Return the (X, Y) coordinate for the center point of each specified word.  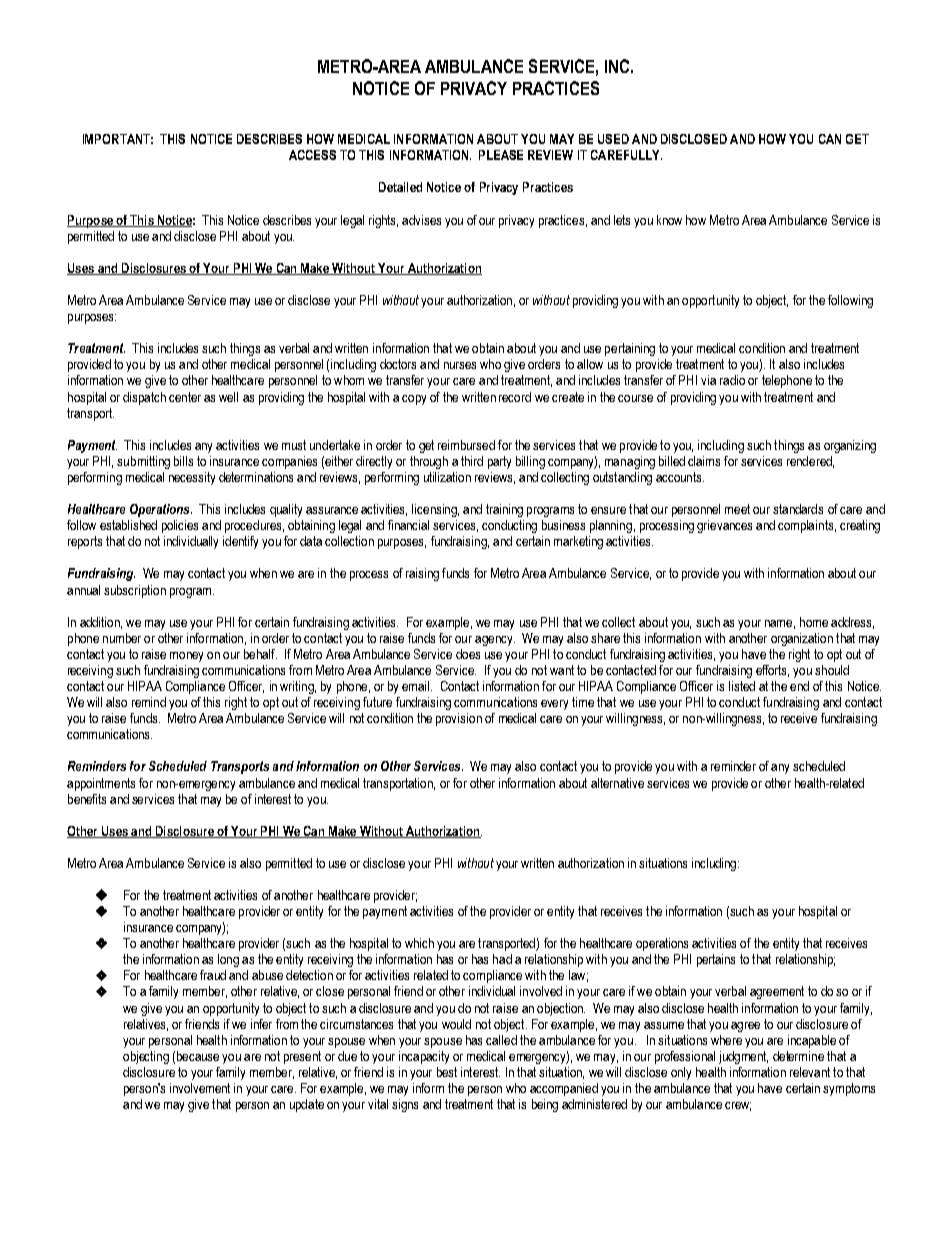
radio (732, 380)
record (515, 397)
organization (802, 639)
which (419, 943)
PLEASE (501, 155)
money (186, 657)
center (185, 397)
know (669, 220)
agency (495, 641)
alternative (617, 783)
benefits (87, 799)
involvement (200, 1088)
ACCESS (312, 155)
